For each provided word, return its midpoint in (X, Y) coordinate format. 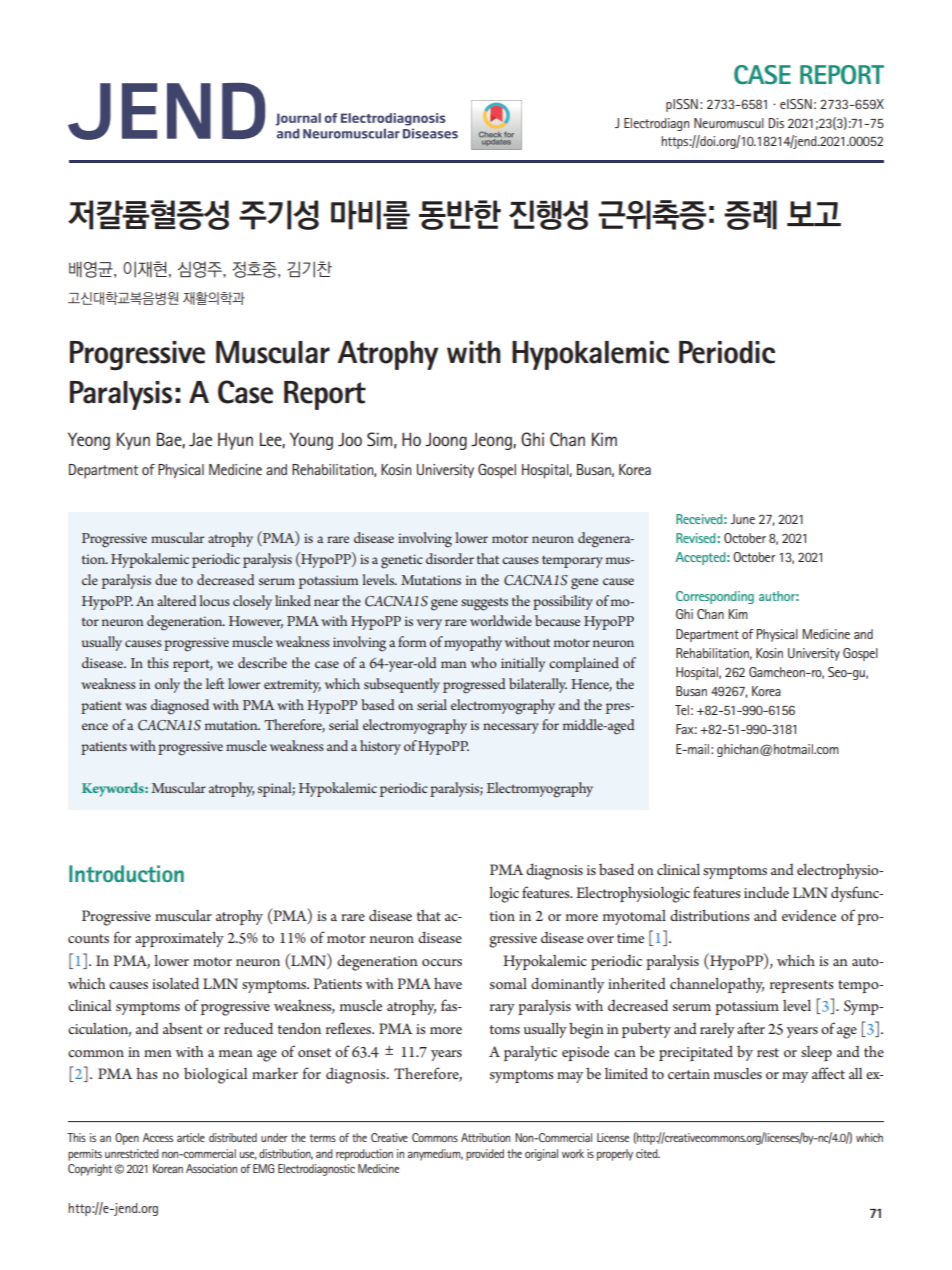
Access (158, 1137)
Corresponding (715, 597)
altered (176, 600)
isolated (175, 983)
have (448, 983)
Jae (200, 439)
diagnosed (180, 707)
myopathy (473, 643)
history (380, 747)
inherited (637, 983)
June (742, 519)
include (766, 892)
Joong (446, 441)
